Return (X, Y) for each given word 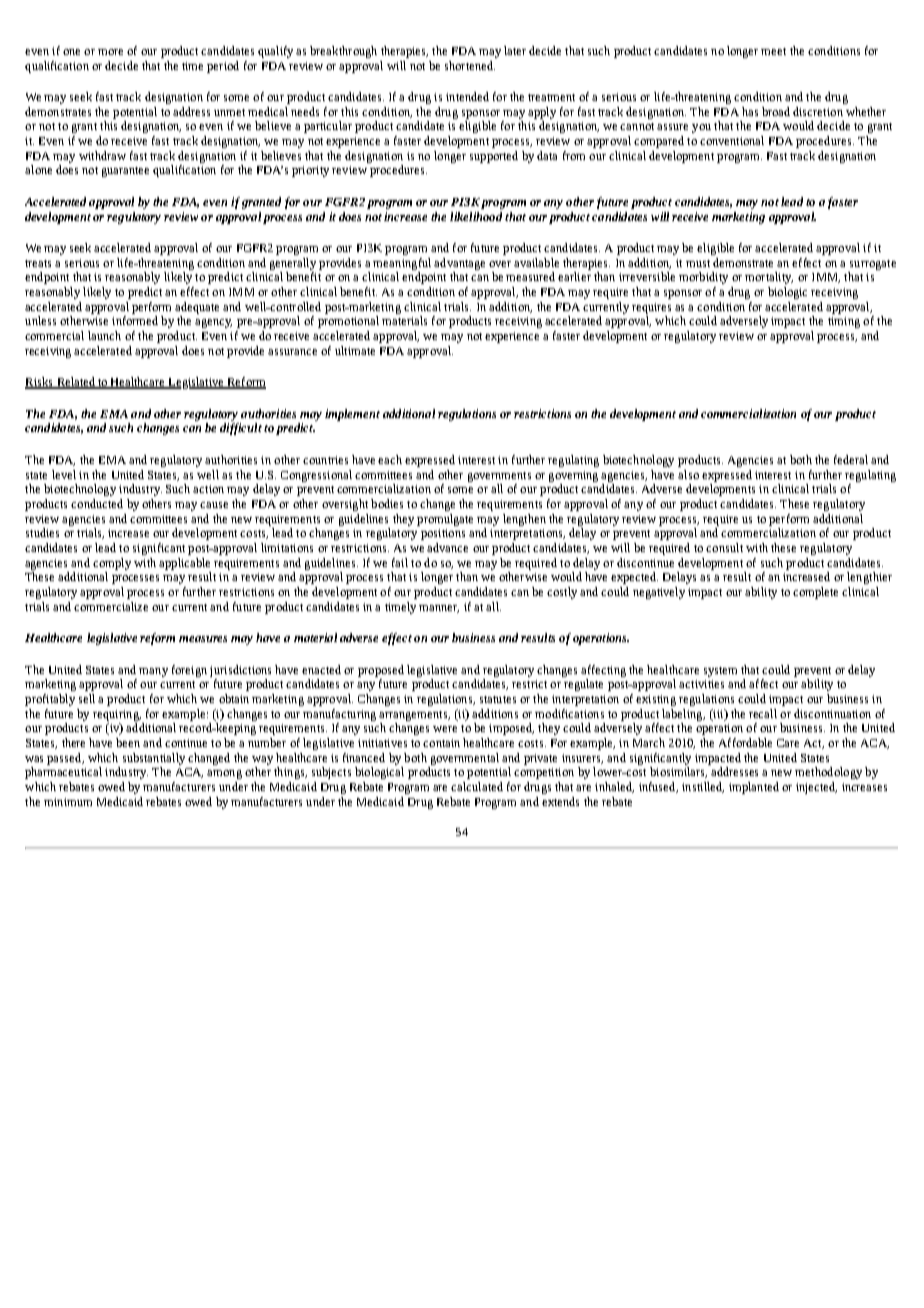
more (110, 52)
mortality (769, 278)
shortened (470, 65)
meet (773, 51)
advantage (459, 264)
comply (112, 564)
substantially (154, 759)
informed (135, 320)
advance (447, 547)
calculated (477, 786)
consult (724, 547)
